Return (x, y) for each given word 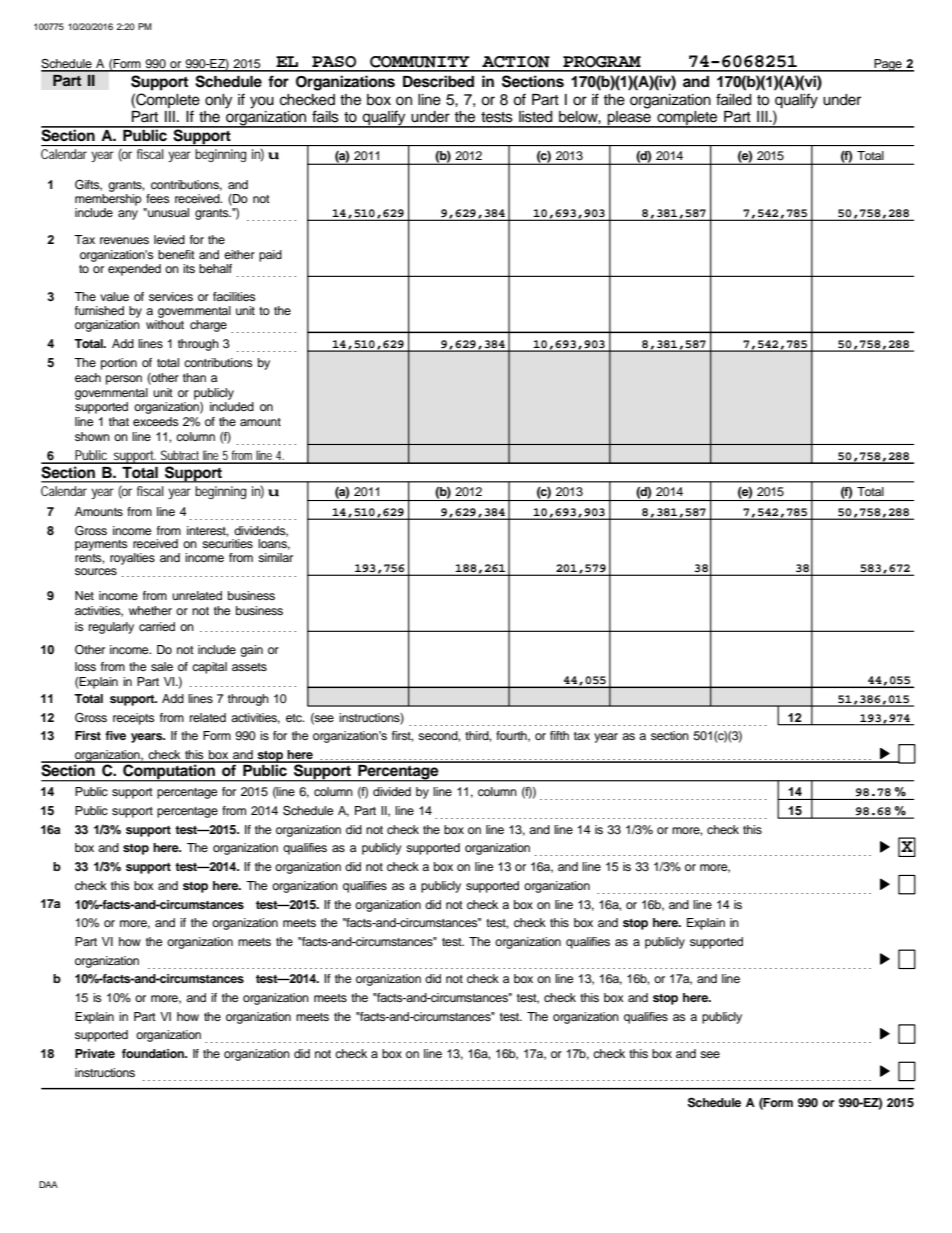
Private (95, 1053)
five (115, 735)
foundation (154, 1053)
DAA (48, 1184)
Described (438, 81)
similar (275, 557)
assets (249, 667)
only (218, 101)
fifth (559, 735)
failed (733, 99)
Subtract (181, 456)
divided (392, 791)
